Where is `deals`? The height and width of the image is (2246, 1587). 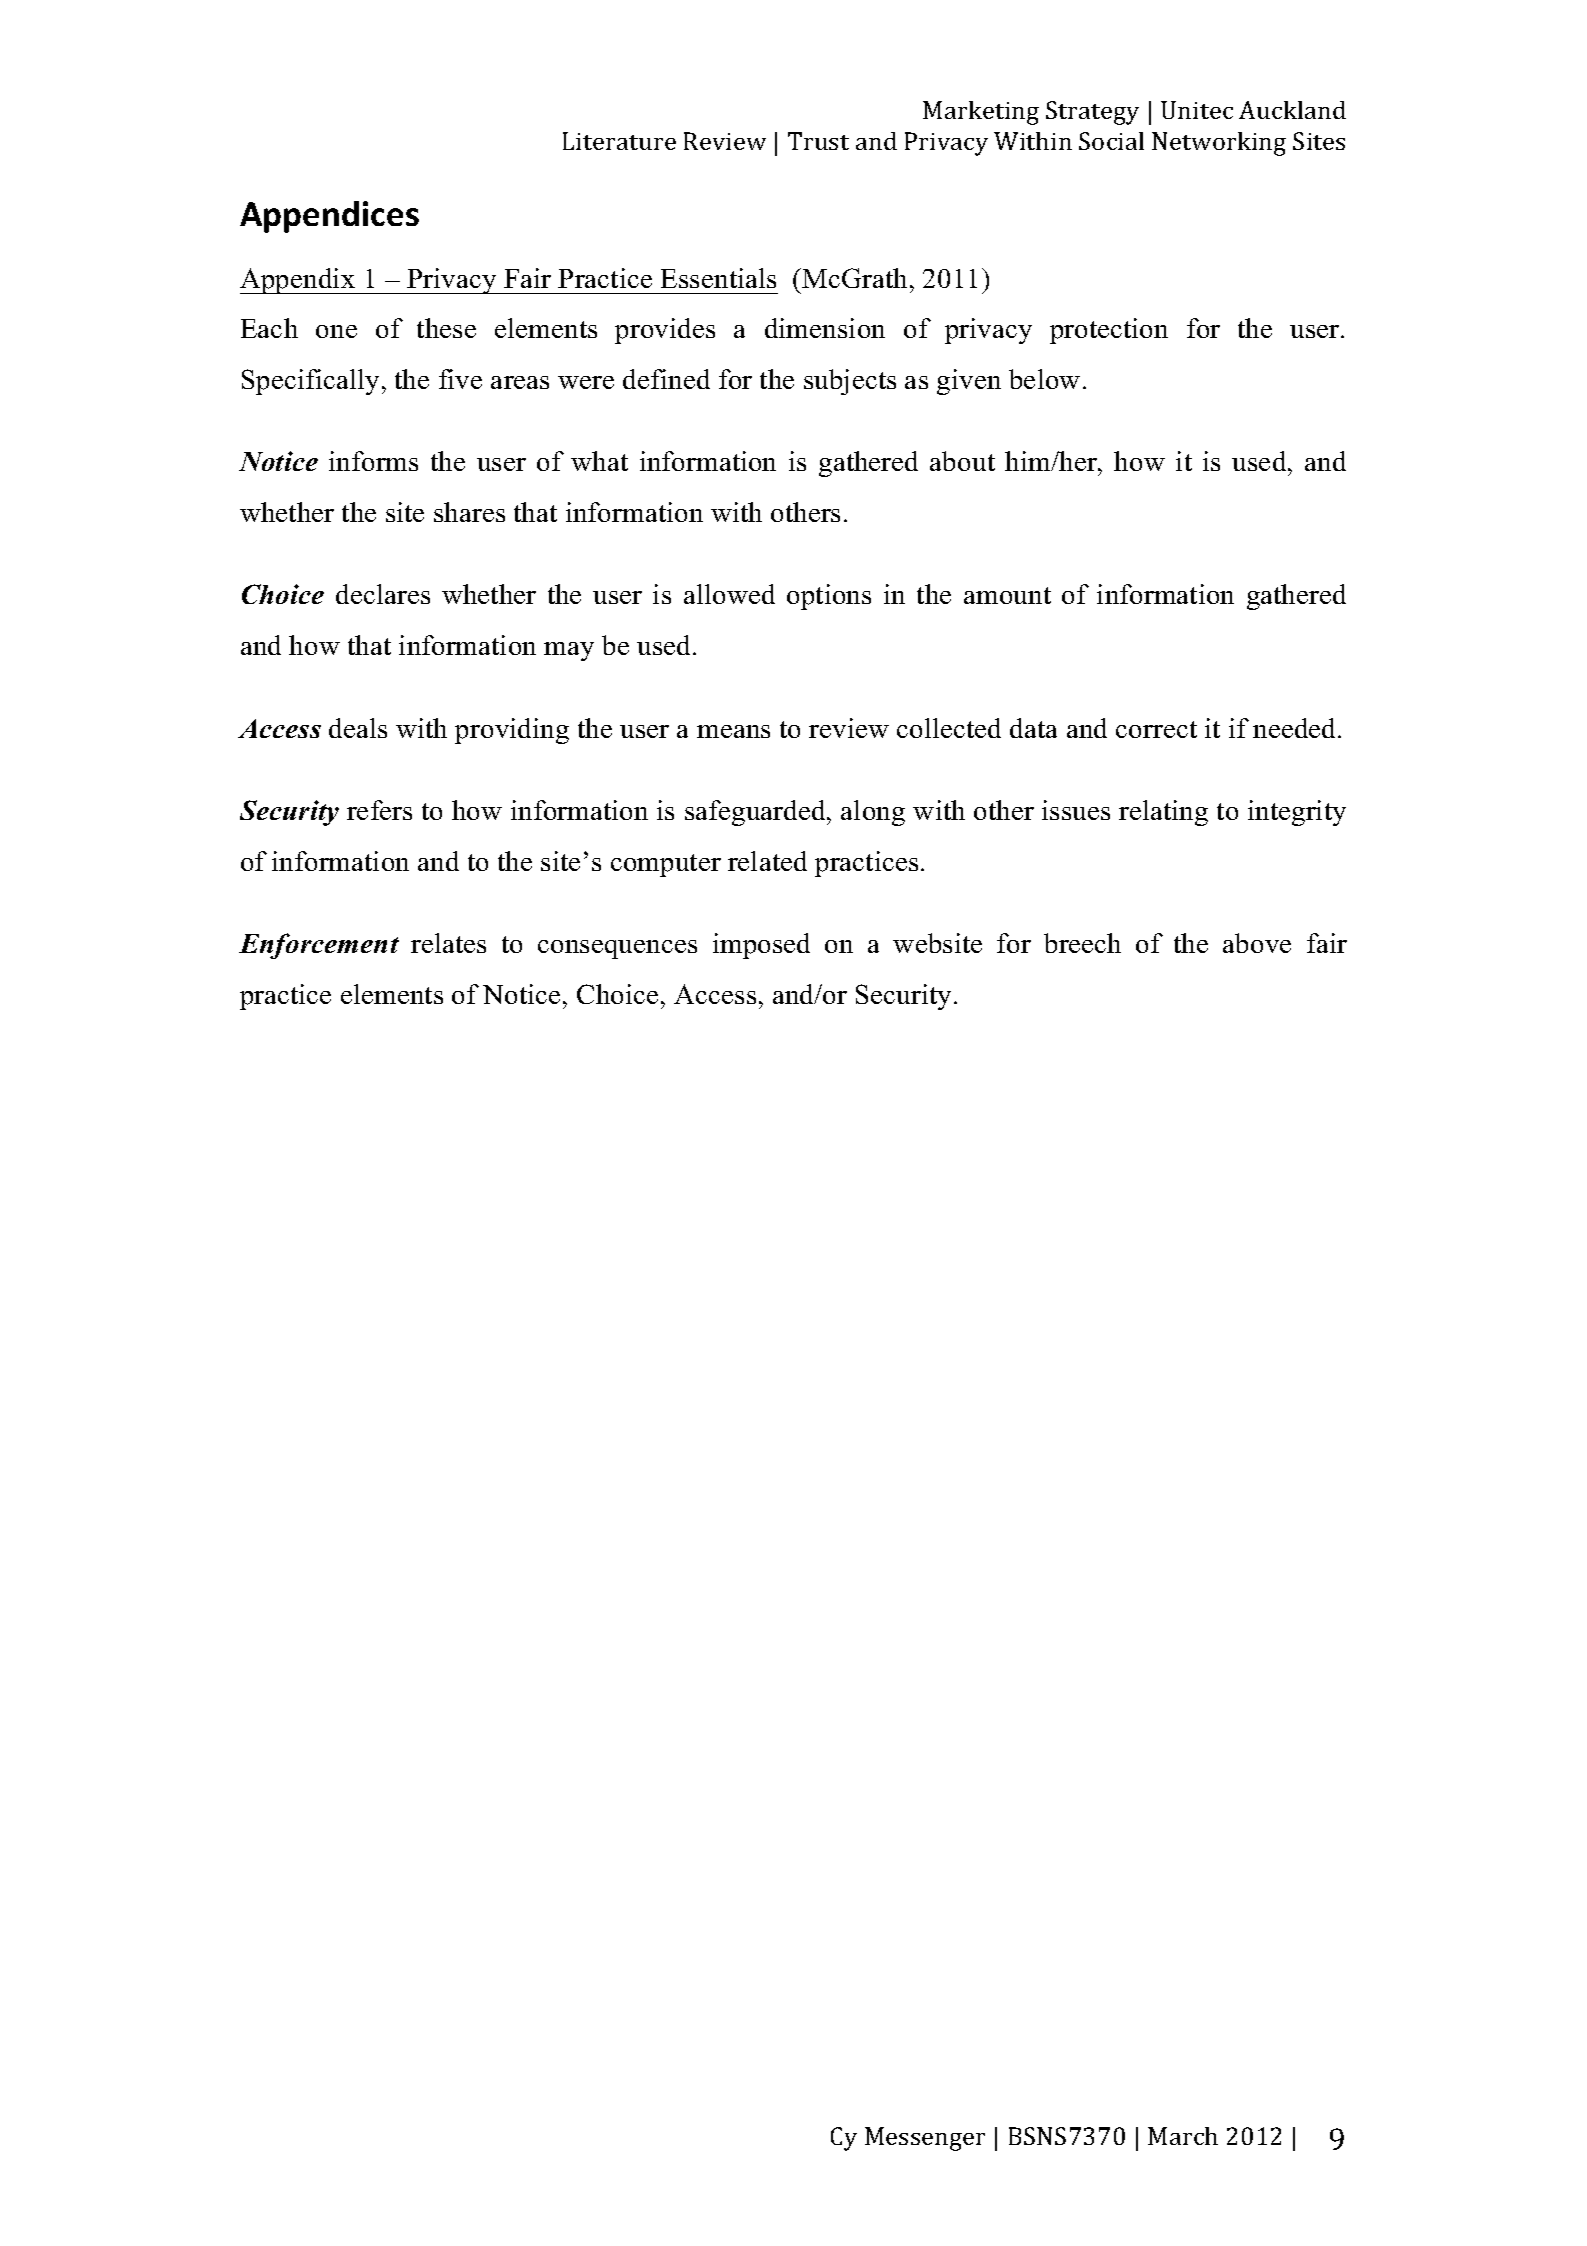 deals is located at coordinates (358, 728).
